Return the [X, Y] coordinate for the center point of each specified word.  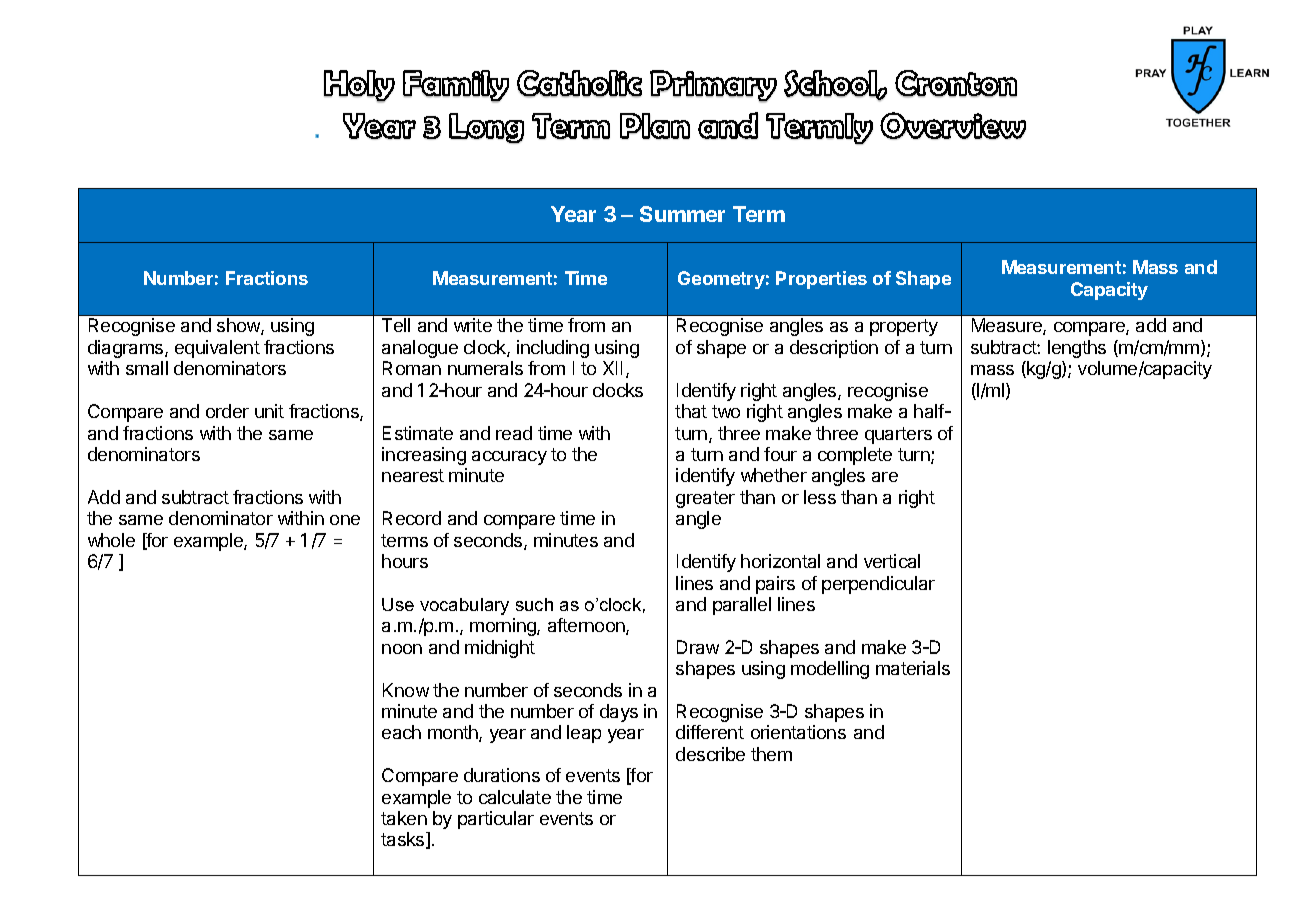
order [227, 411]
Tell [396, 325]
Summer [682, 214]
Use [398, 604]
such [534, 604]
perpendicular [878, 585]
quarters [898, 435]
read [514, 433]
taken [404, 818]
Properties [821, 280]
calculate [515, 797]
